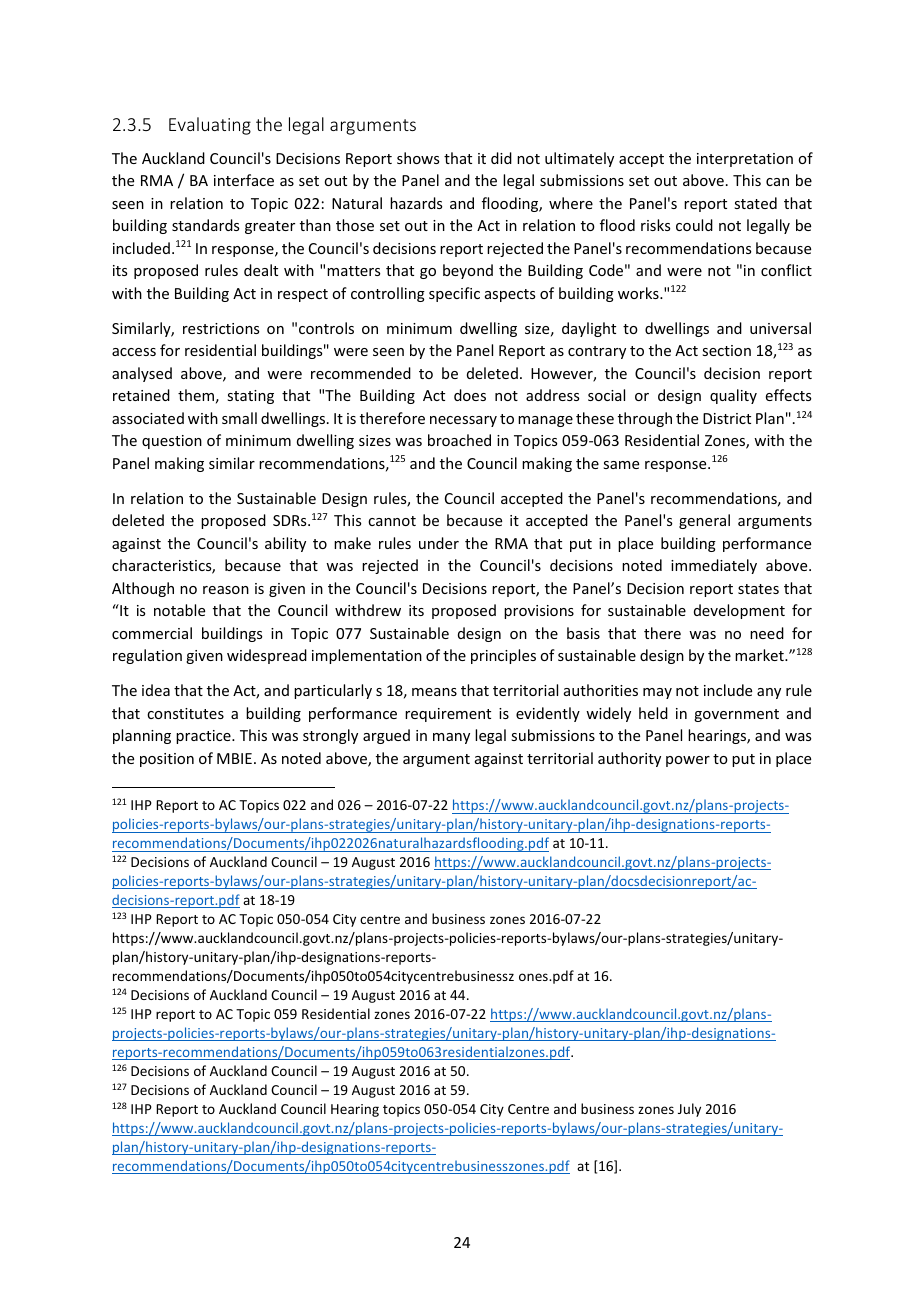 Image resolution: width=924 pixels, height=1308 pixels. I want to click on position, so click(167, 760).
